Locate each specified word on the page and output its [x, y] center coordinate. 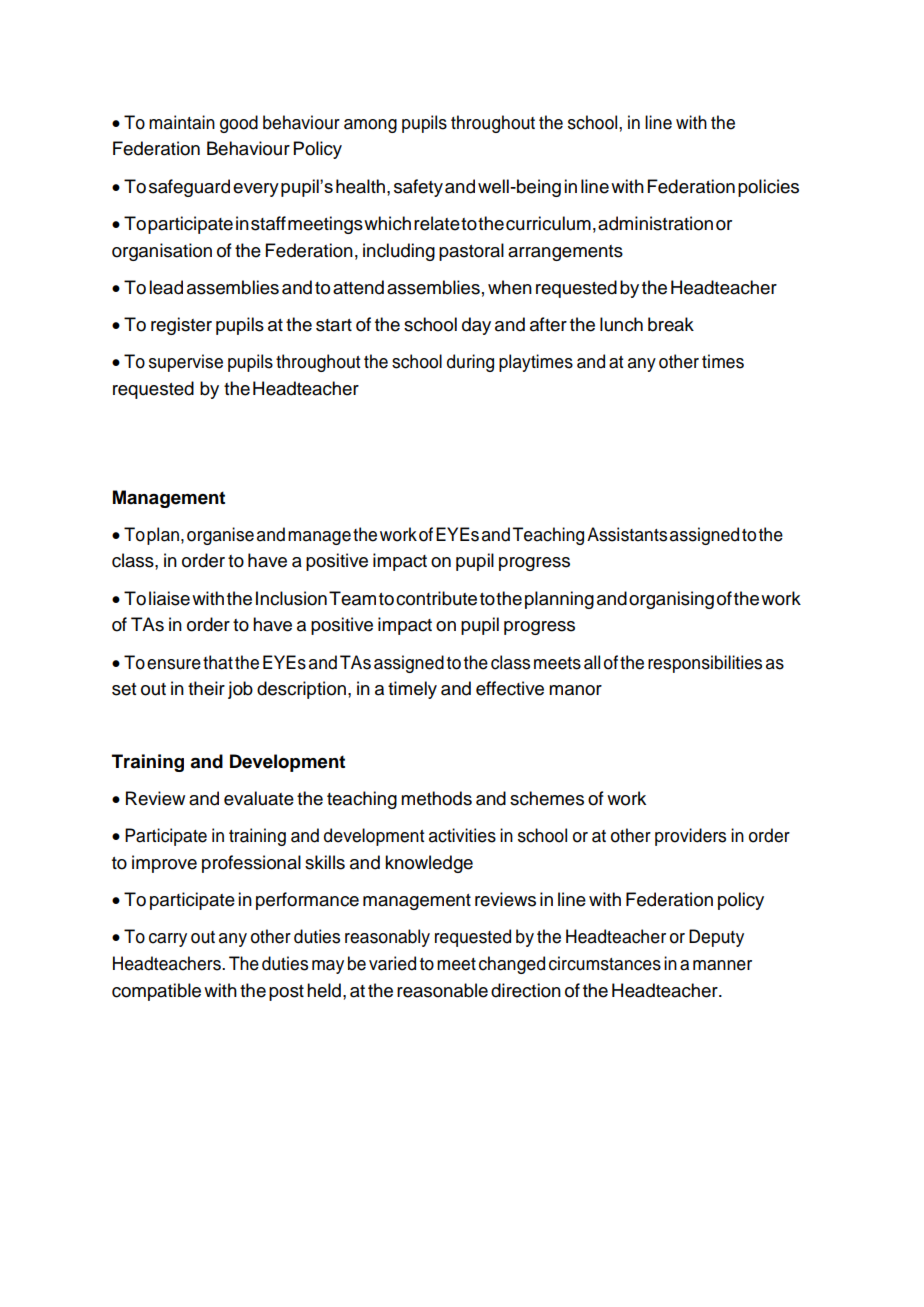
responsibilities [705, 664]
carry [168, 940]
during [470, 363]
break [671, 324]
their [206, 688]
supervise [186, 363]
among [370, 126]
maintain [182, 122]
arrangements [565, 253]
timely [412, 690]
